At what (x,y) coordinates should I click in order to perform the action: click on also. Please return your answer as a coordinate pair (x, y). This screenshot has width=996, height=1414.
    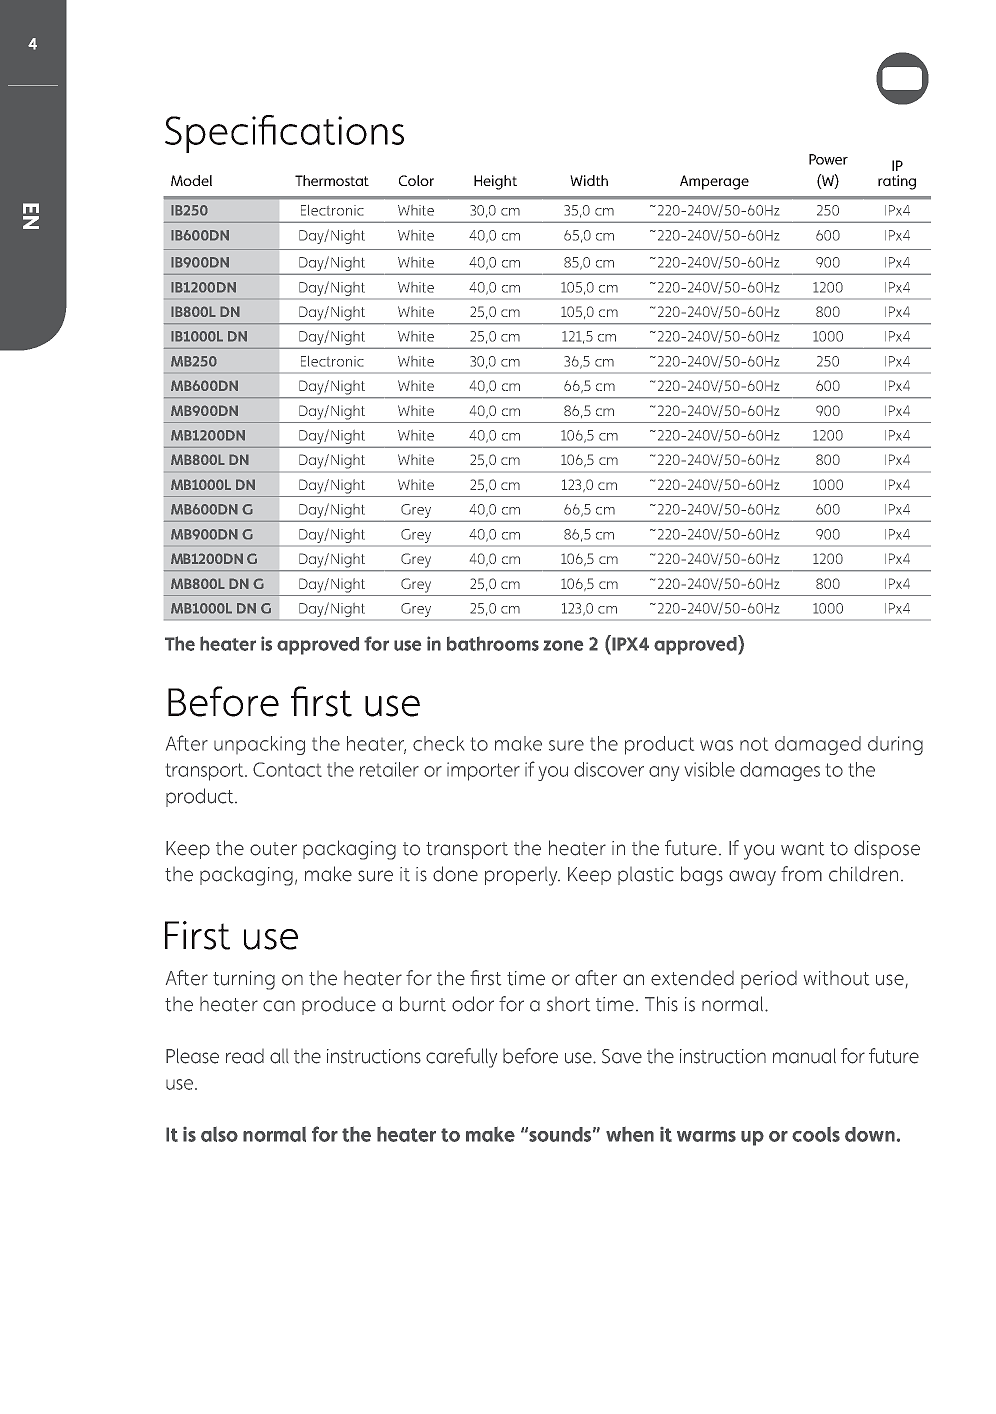
    Looking at the image, I should click on (219, 1134).
